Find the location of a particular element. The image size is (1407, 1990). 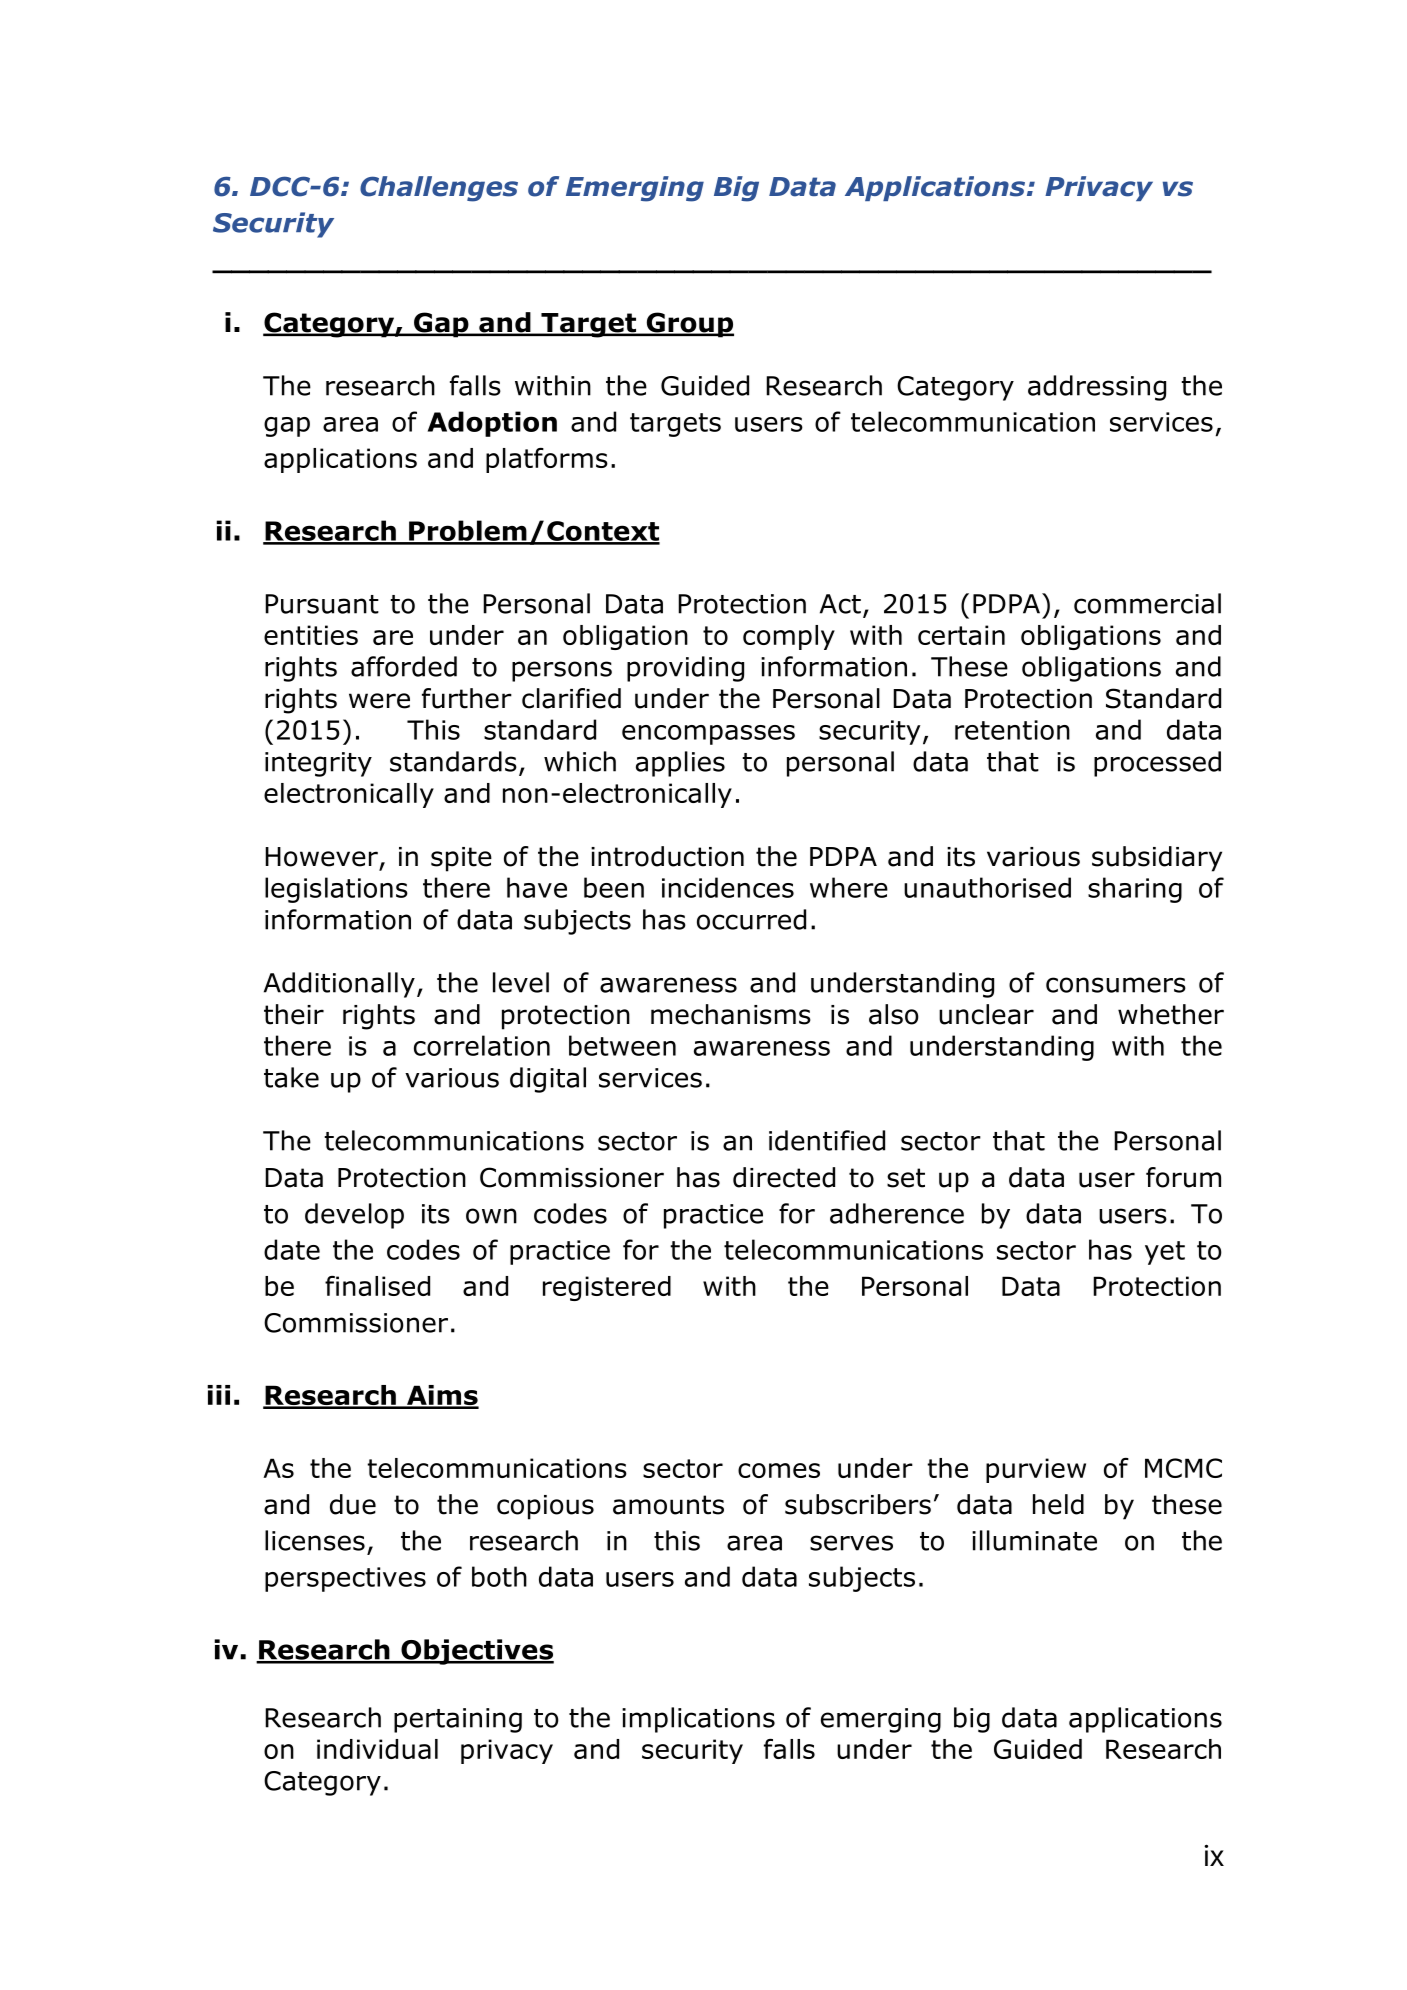

Group is located at coordinates (689, 325).
